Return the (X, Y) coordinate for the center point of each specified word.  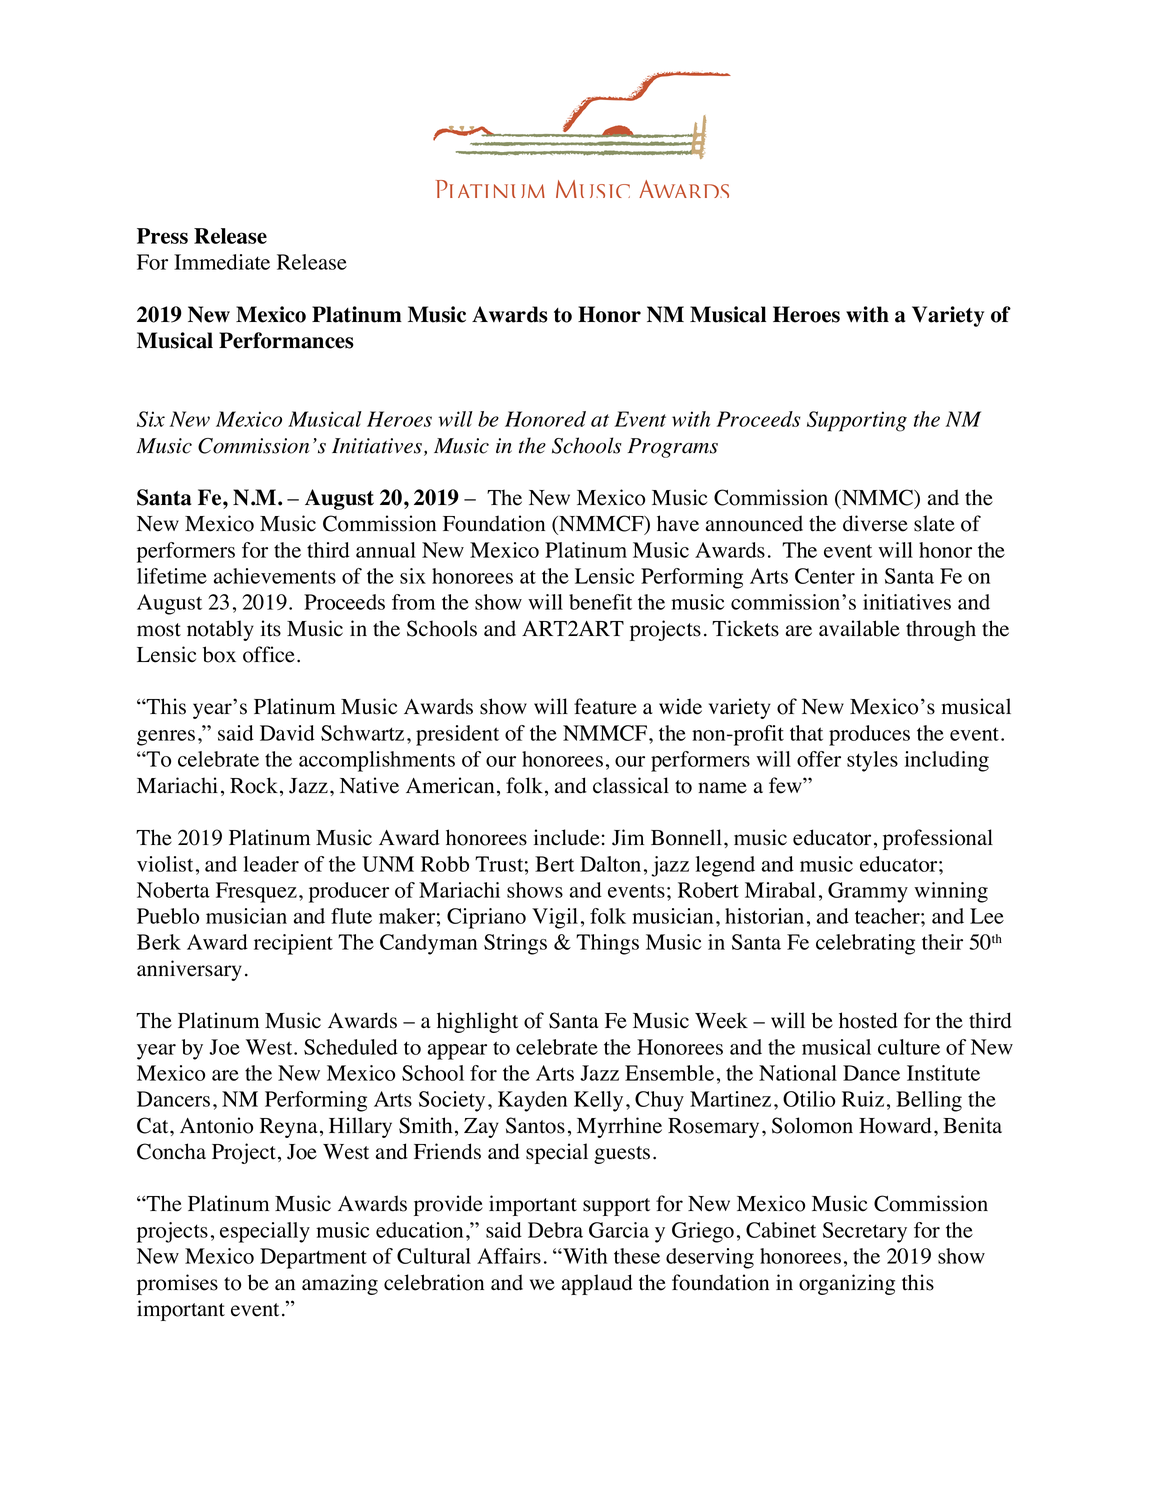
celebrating (865, 944)
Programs (673, 448)
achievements (275, 576)
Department (313, 1258)
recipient (293, 944)
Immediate (222, 262)
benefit (600, 602)
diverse (875, 523)
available (859, 628)
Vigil (555, 918)
